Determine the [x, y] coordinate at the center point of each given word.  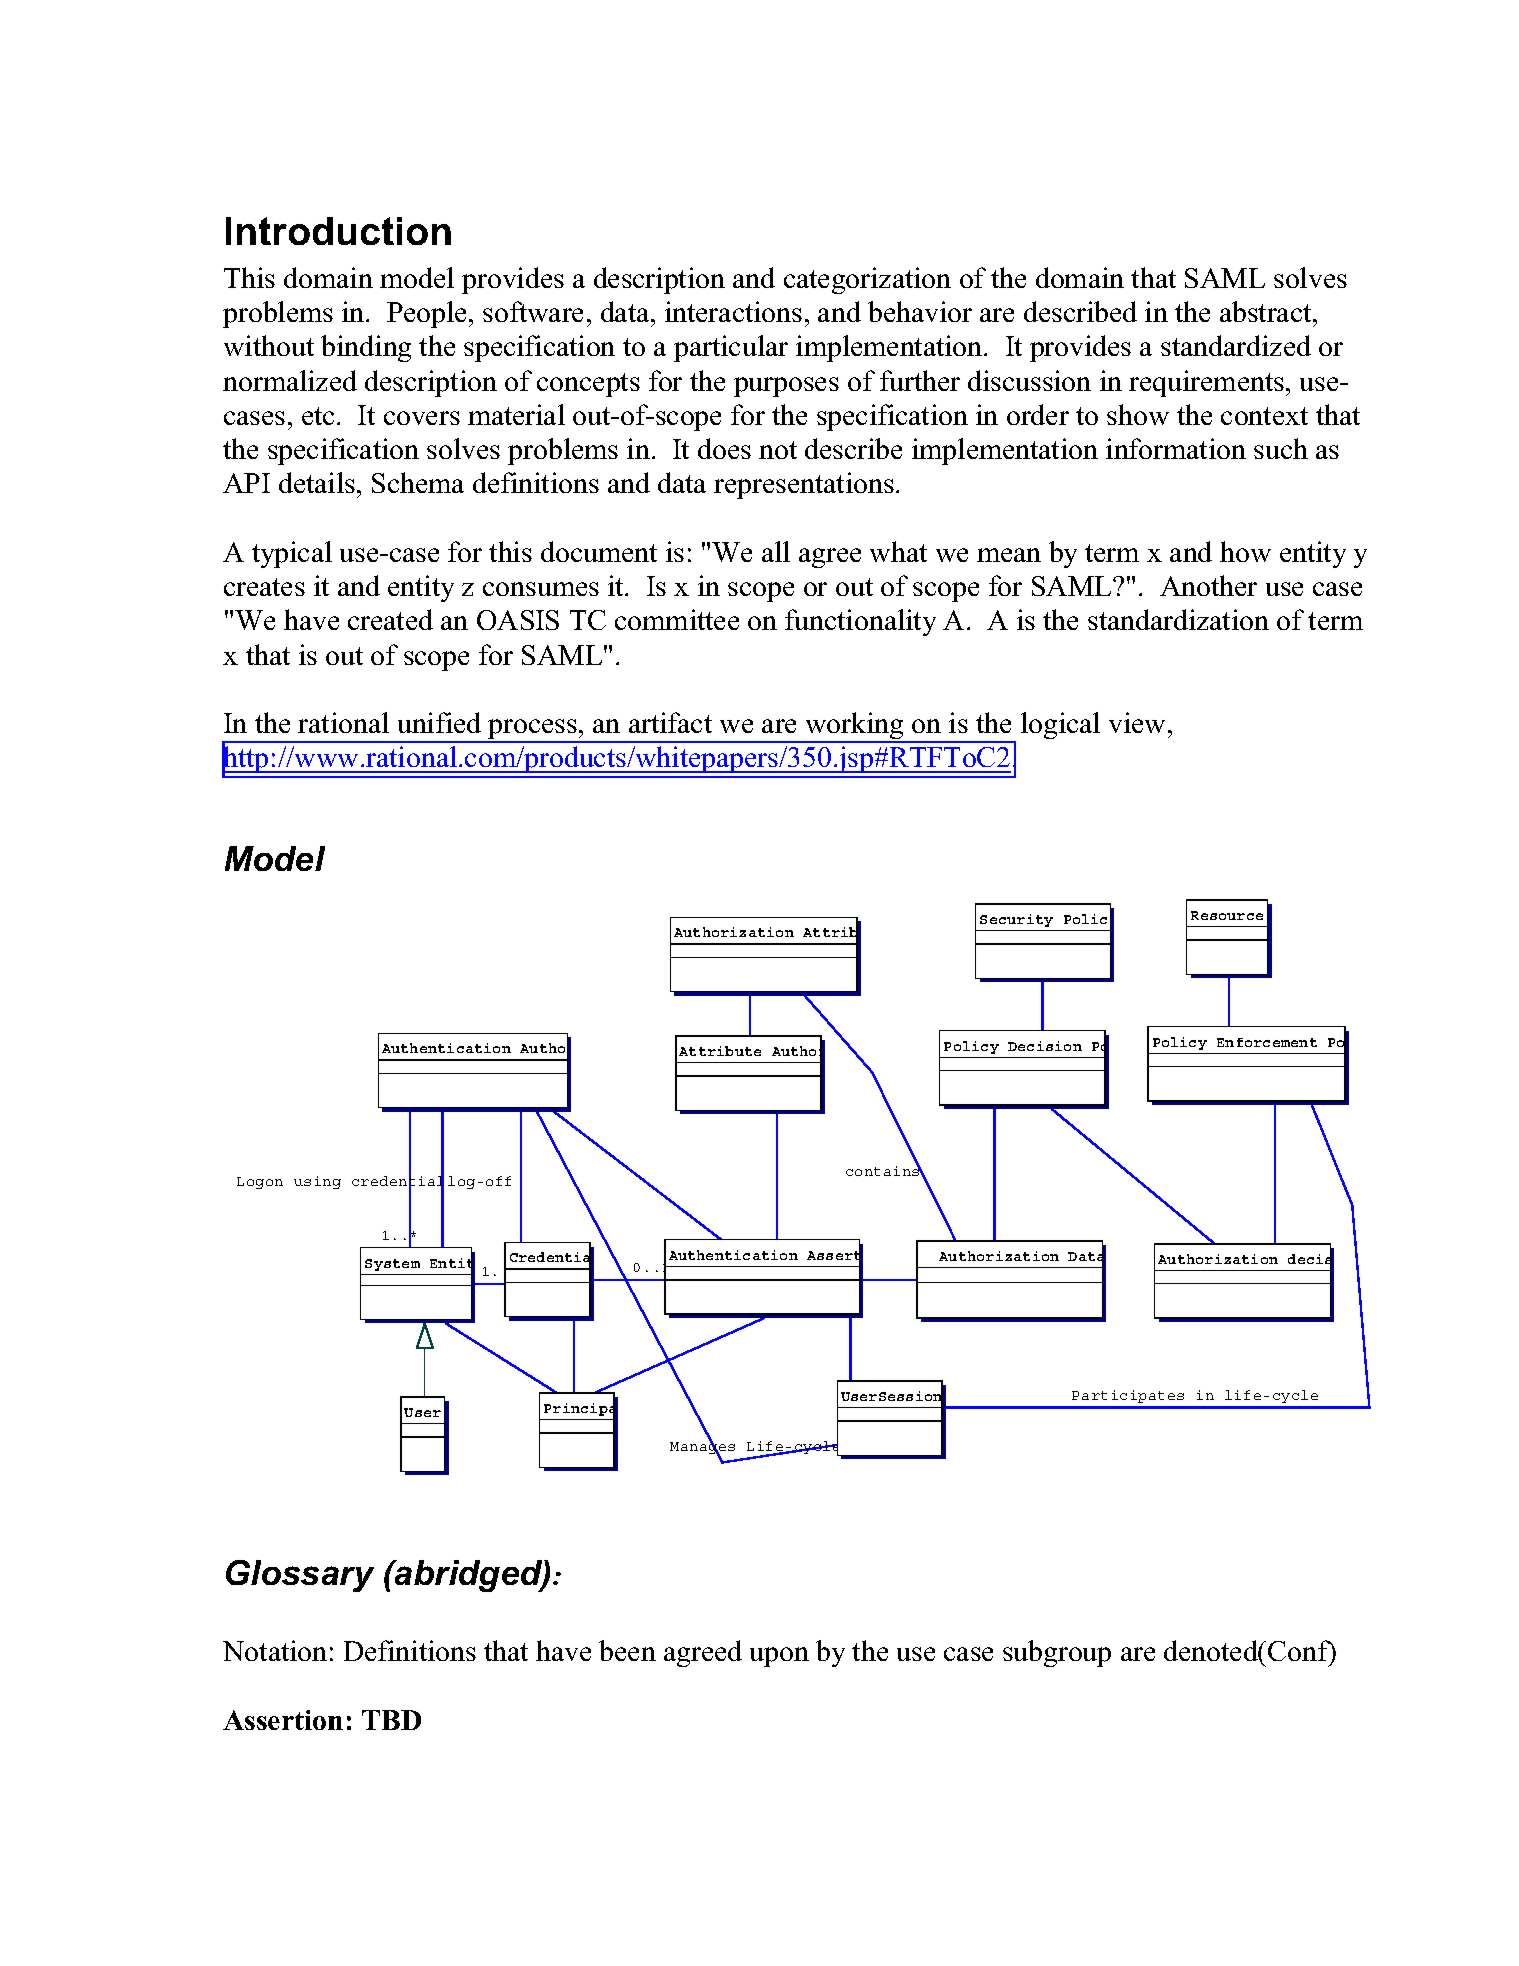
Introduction [338, 231]
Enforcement [1267, 1042]
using [317, 1182]
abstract [1267, 311]
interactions [733, 311]
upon [779, 1657]
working [855, 727]
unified [439, 722]
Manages [702, 1448]
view [1139, 722]
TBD [391, 1720]
